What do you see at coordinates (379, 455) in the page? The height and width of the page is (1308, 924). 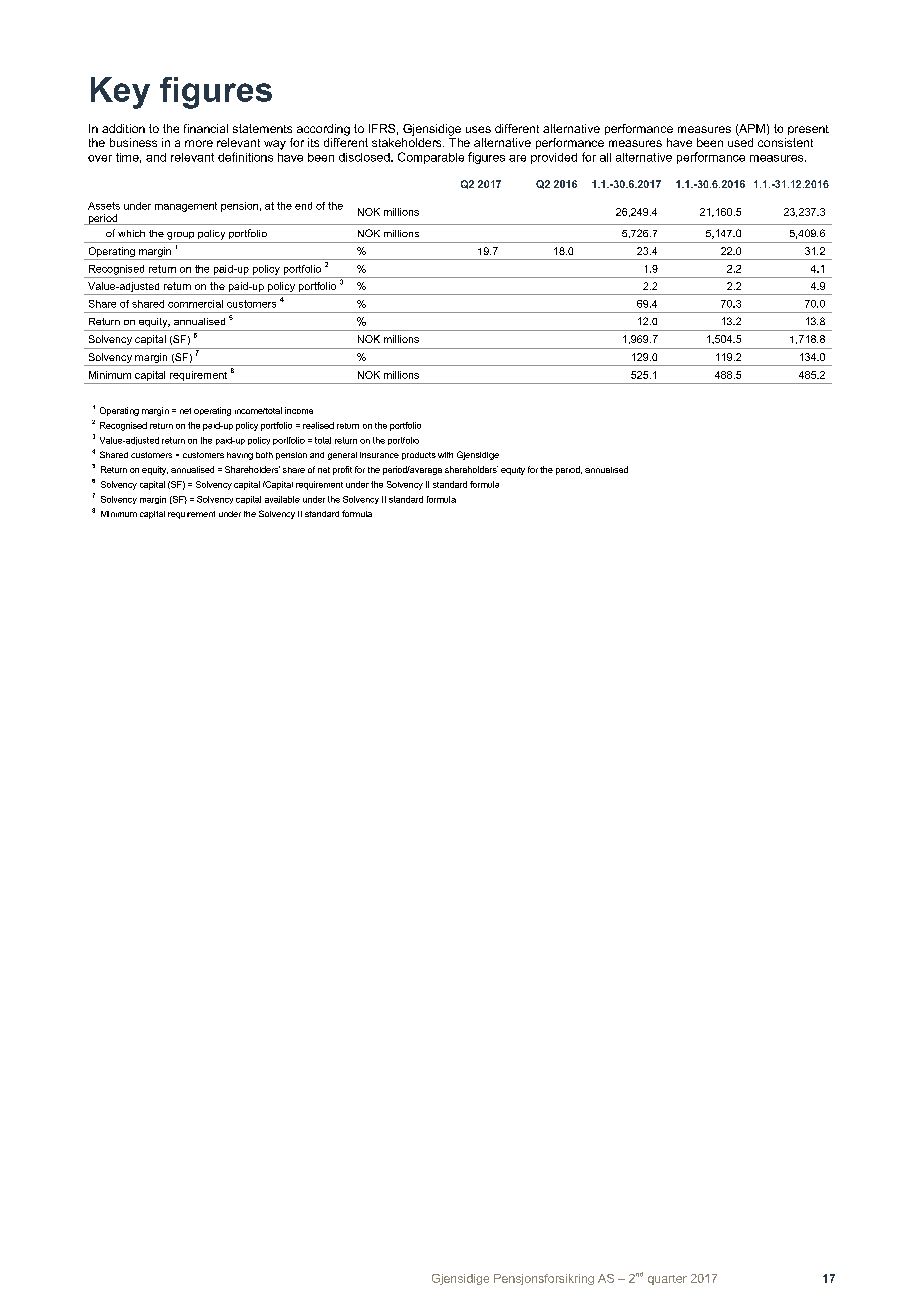 I see `insurance` at bounding box center [379, 455].
